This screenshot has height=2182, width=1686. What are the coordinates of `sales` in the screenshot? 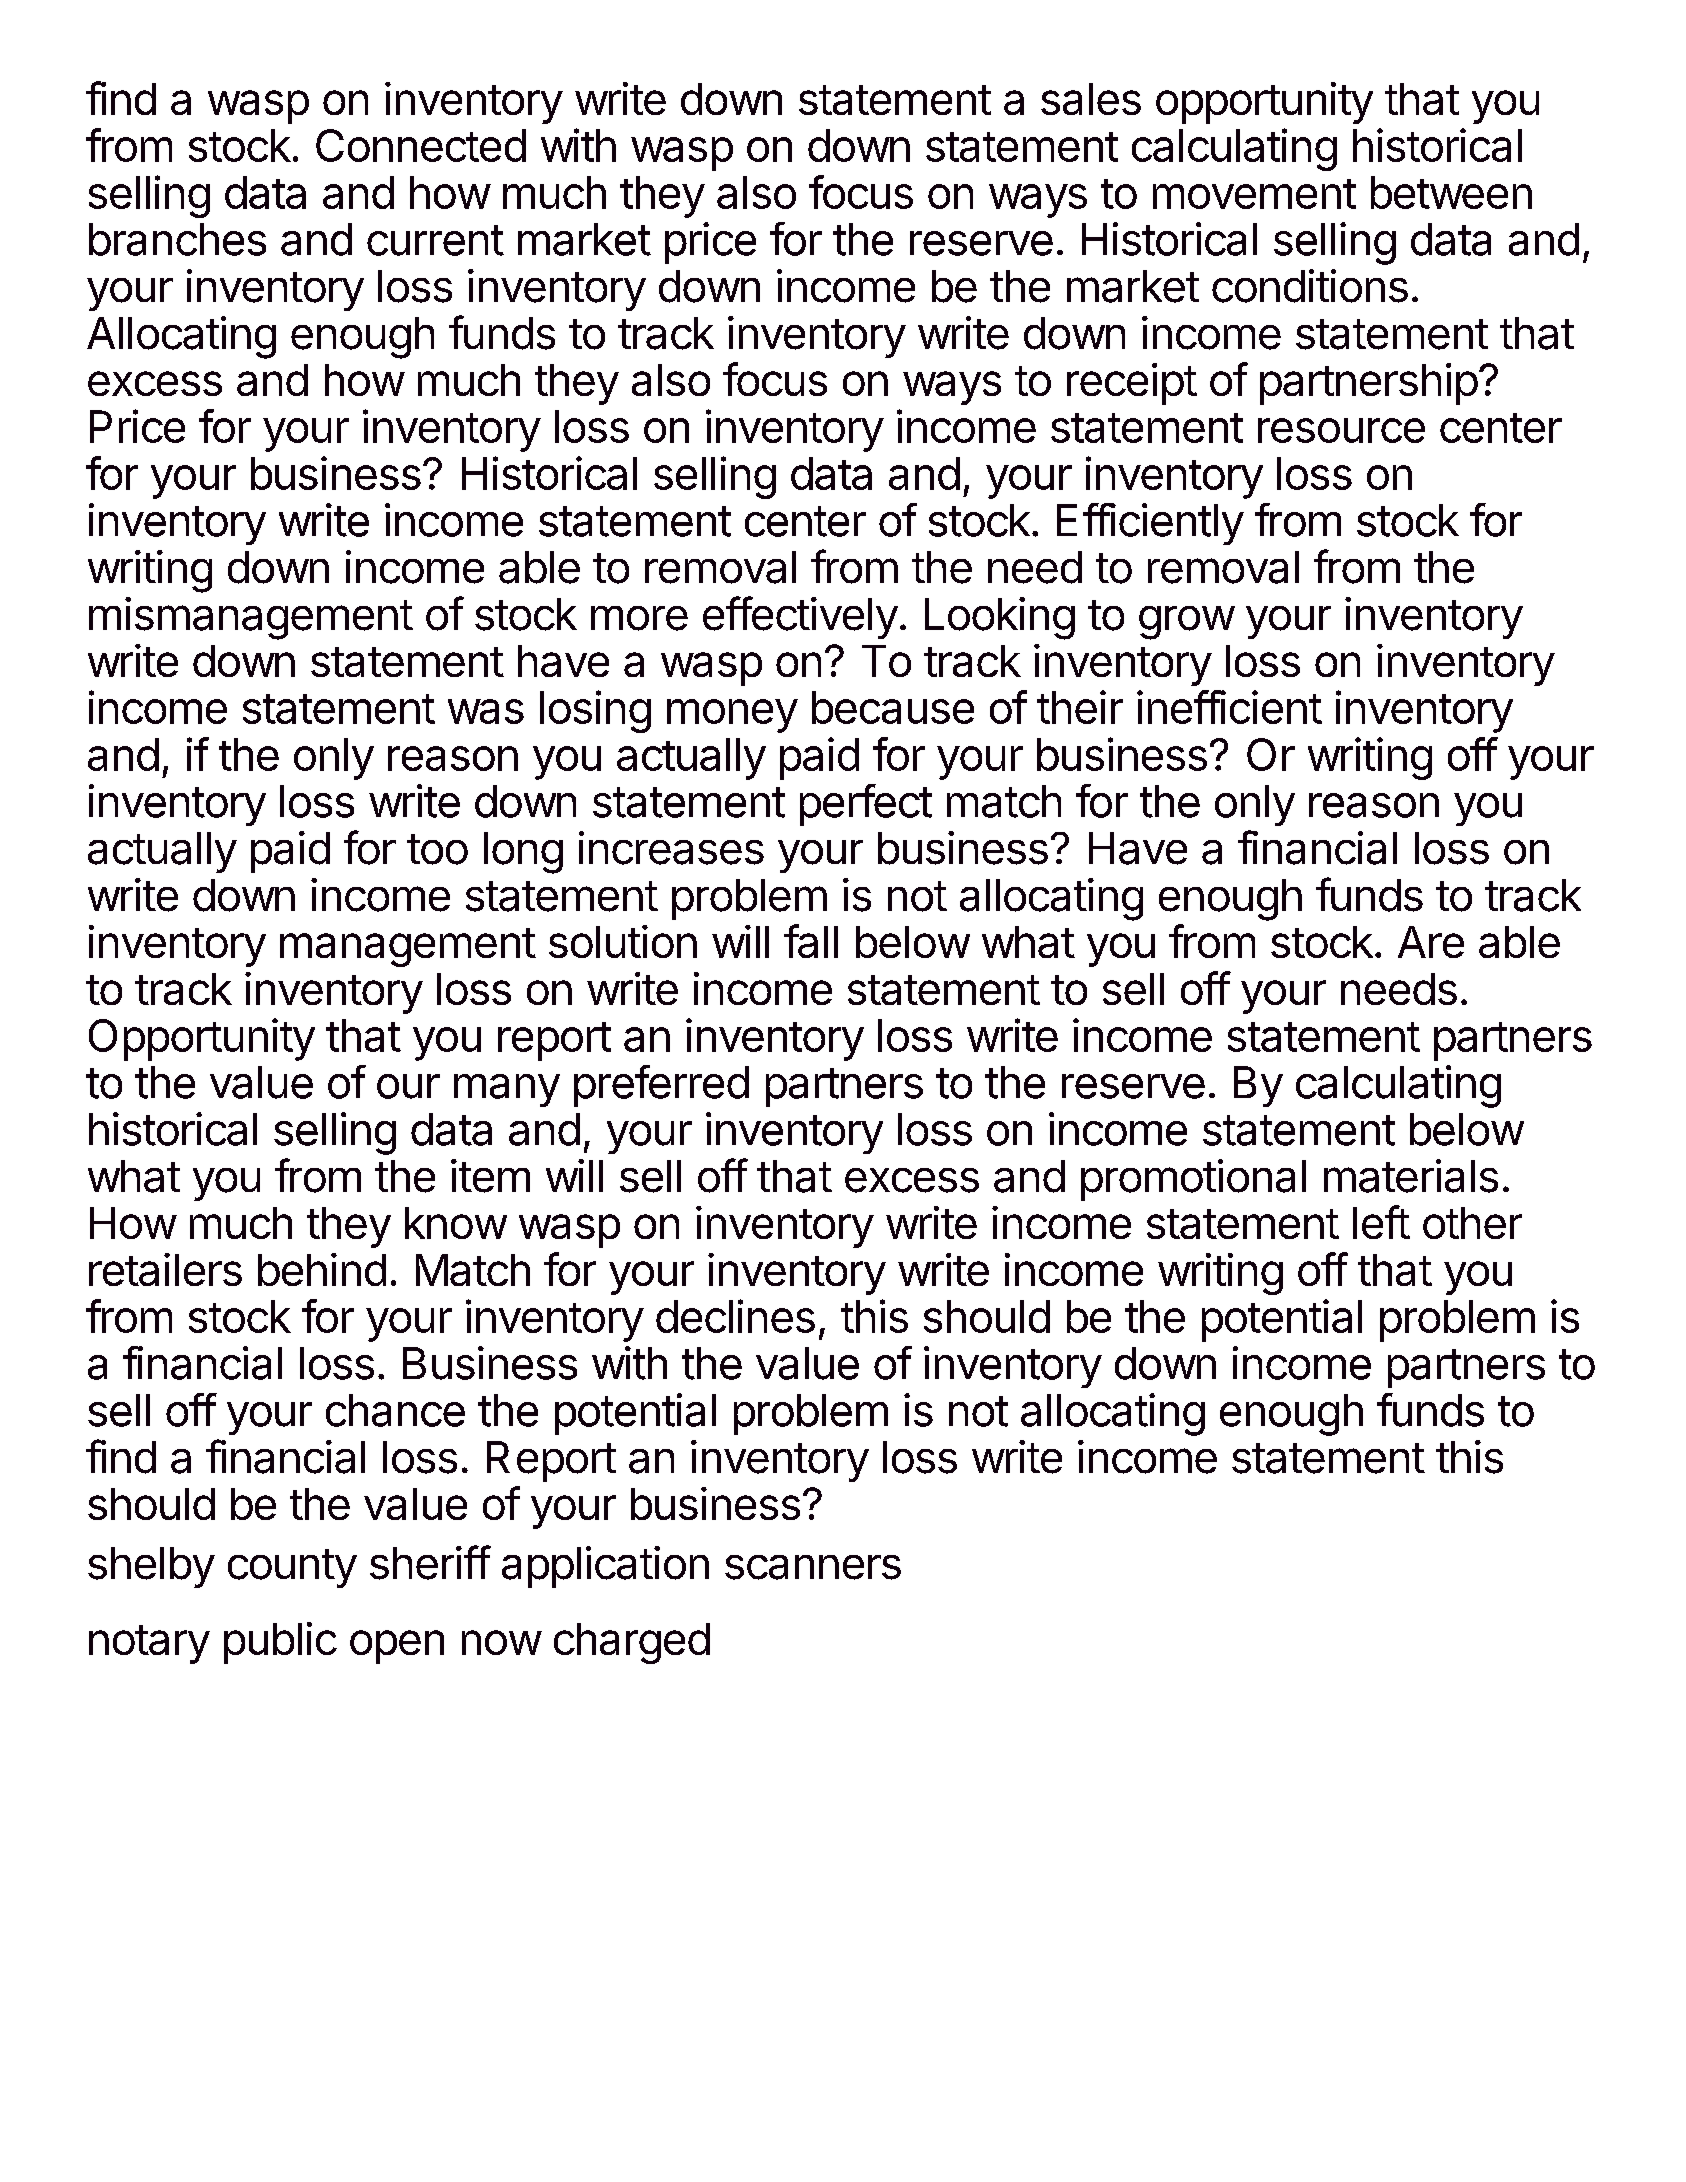 It's located at (1091, 99).
